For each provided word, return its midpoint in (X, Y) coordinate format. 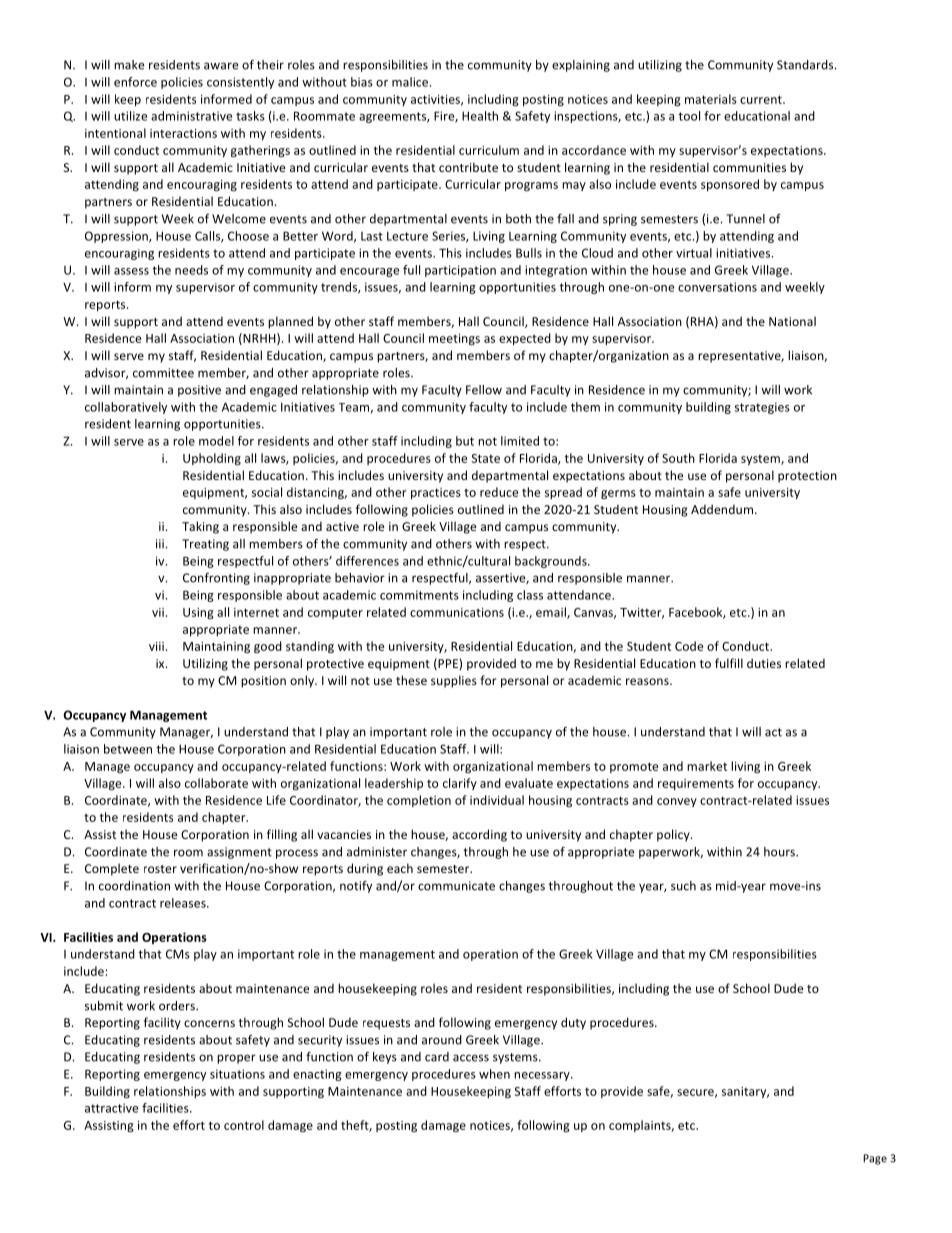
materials (711, 99)
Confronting (216, 579)
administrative (191, 116)
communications (457, 612)
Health (480, 116)
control (244, 1125)
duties (764, 663)
